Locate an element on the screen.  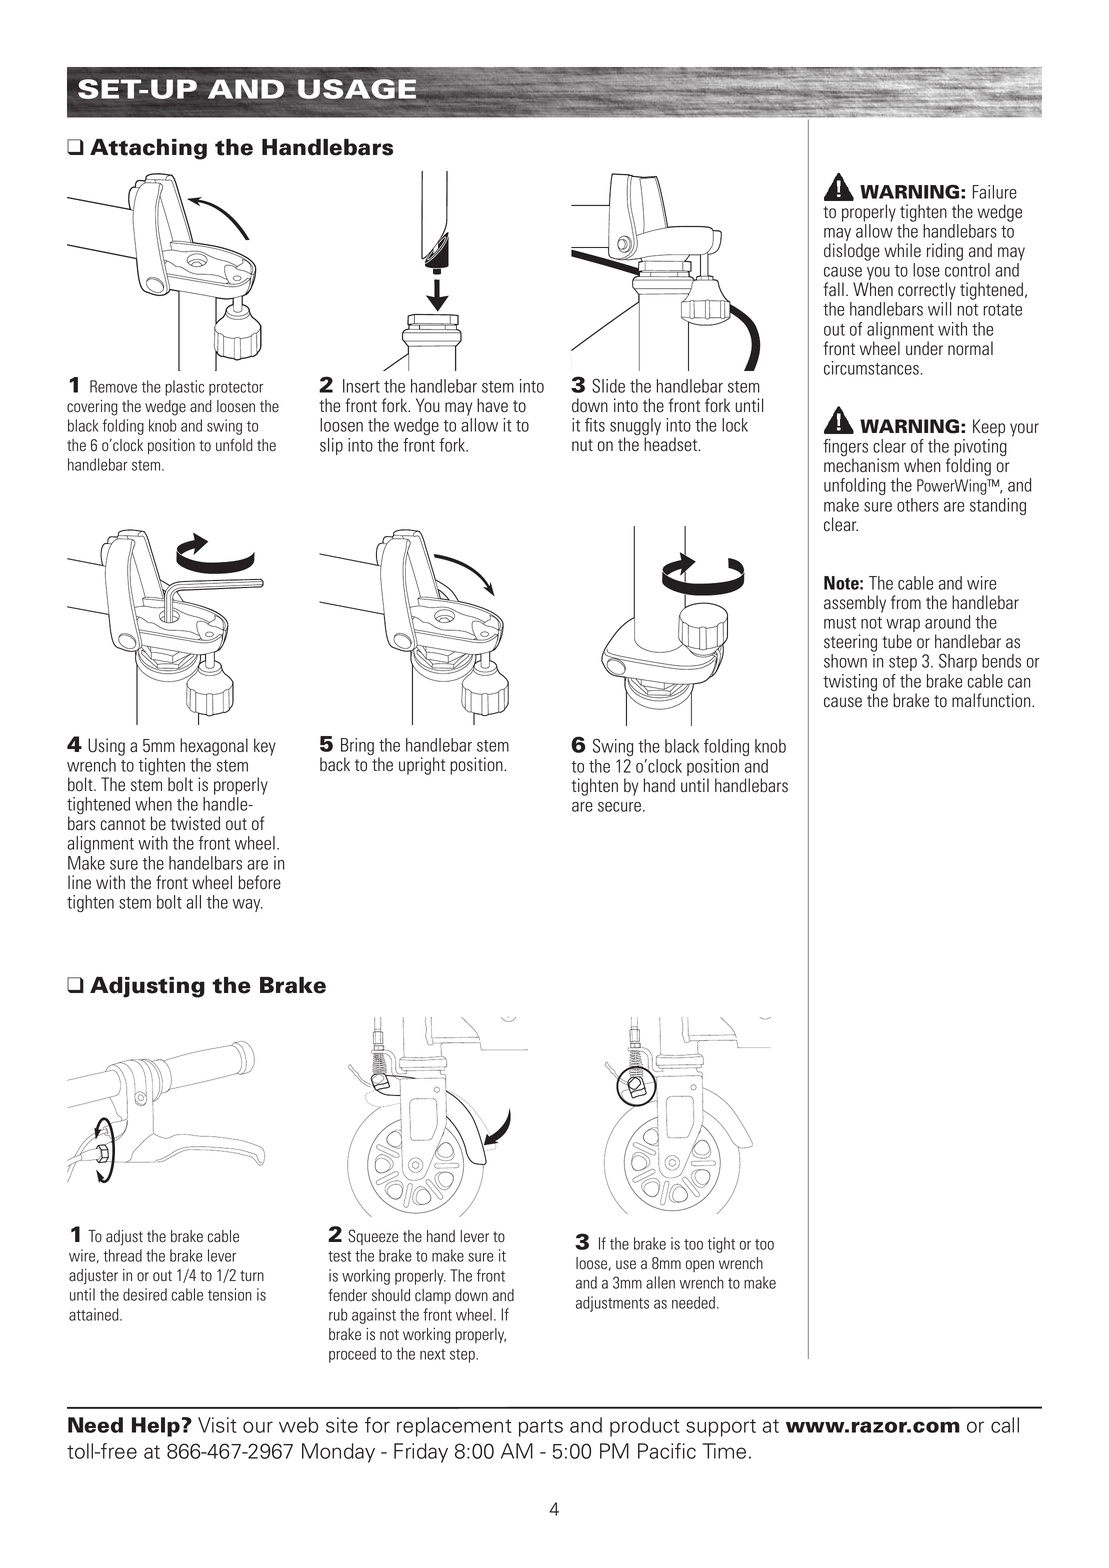
way is located at coordinates (248, 905).
